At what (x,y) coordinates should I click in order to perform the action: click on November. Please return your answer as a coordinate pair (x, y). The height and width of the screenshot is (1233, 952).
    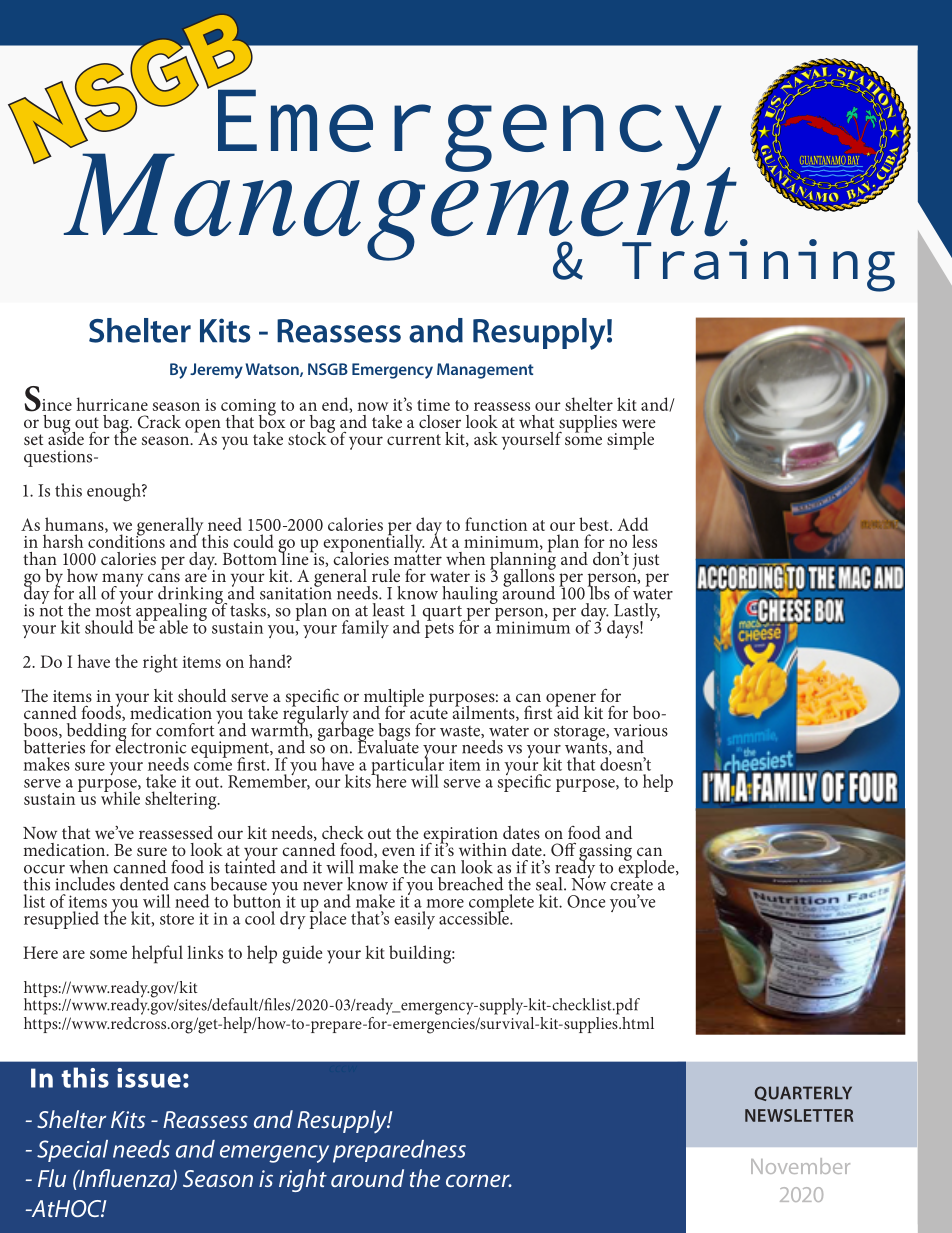
    Looking at the image, I should click on (800, 1166).
